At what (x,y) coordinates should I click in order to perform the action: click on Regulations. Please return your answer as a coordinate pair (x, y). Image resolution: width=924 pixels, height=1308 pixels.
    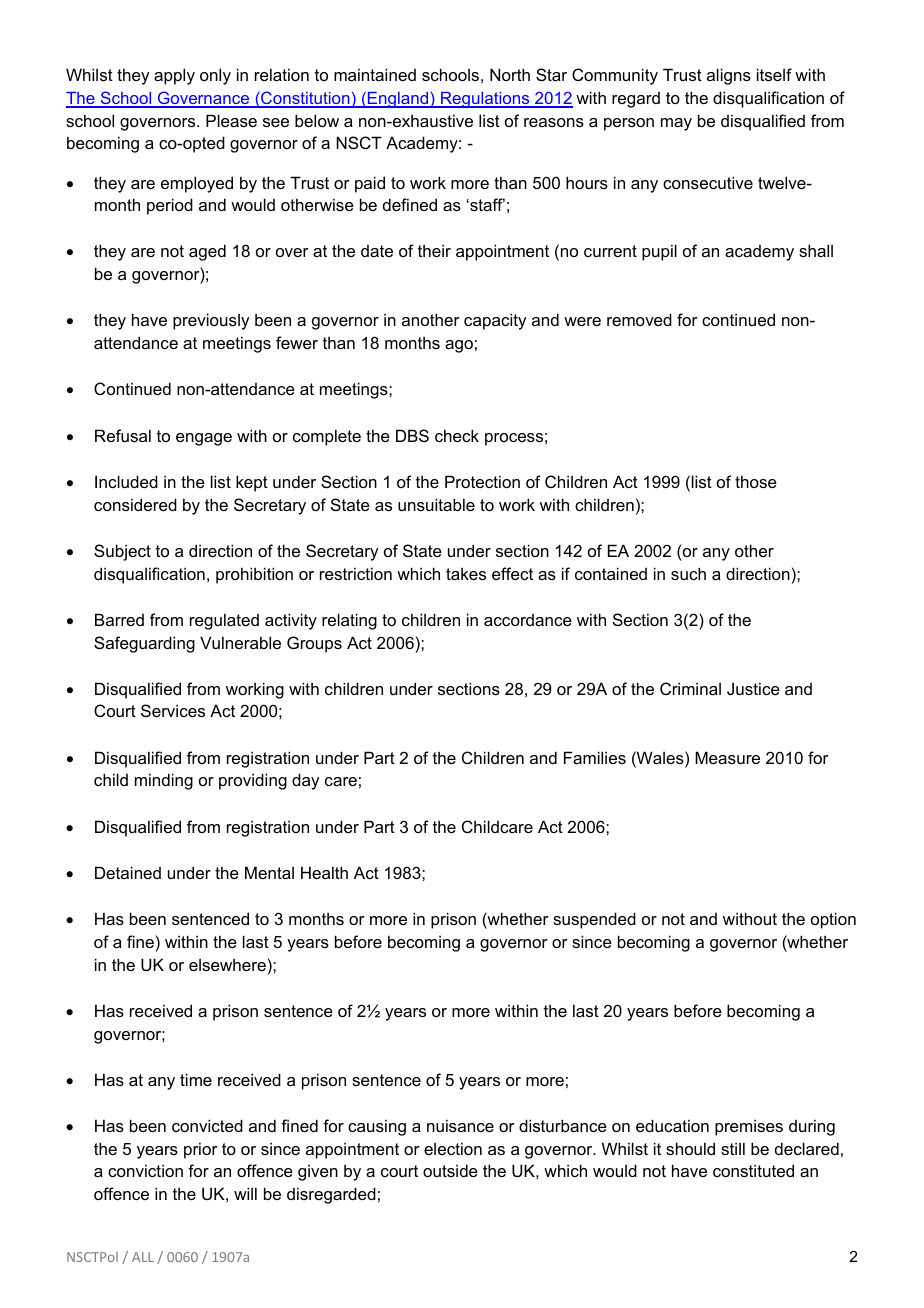
    Looking at the image, I should click on (485, 100).
